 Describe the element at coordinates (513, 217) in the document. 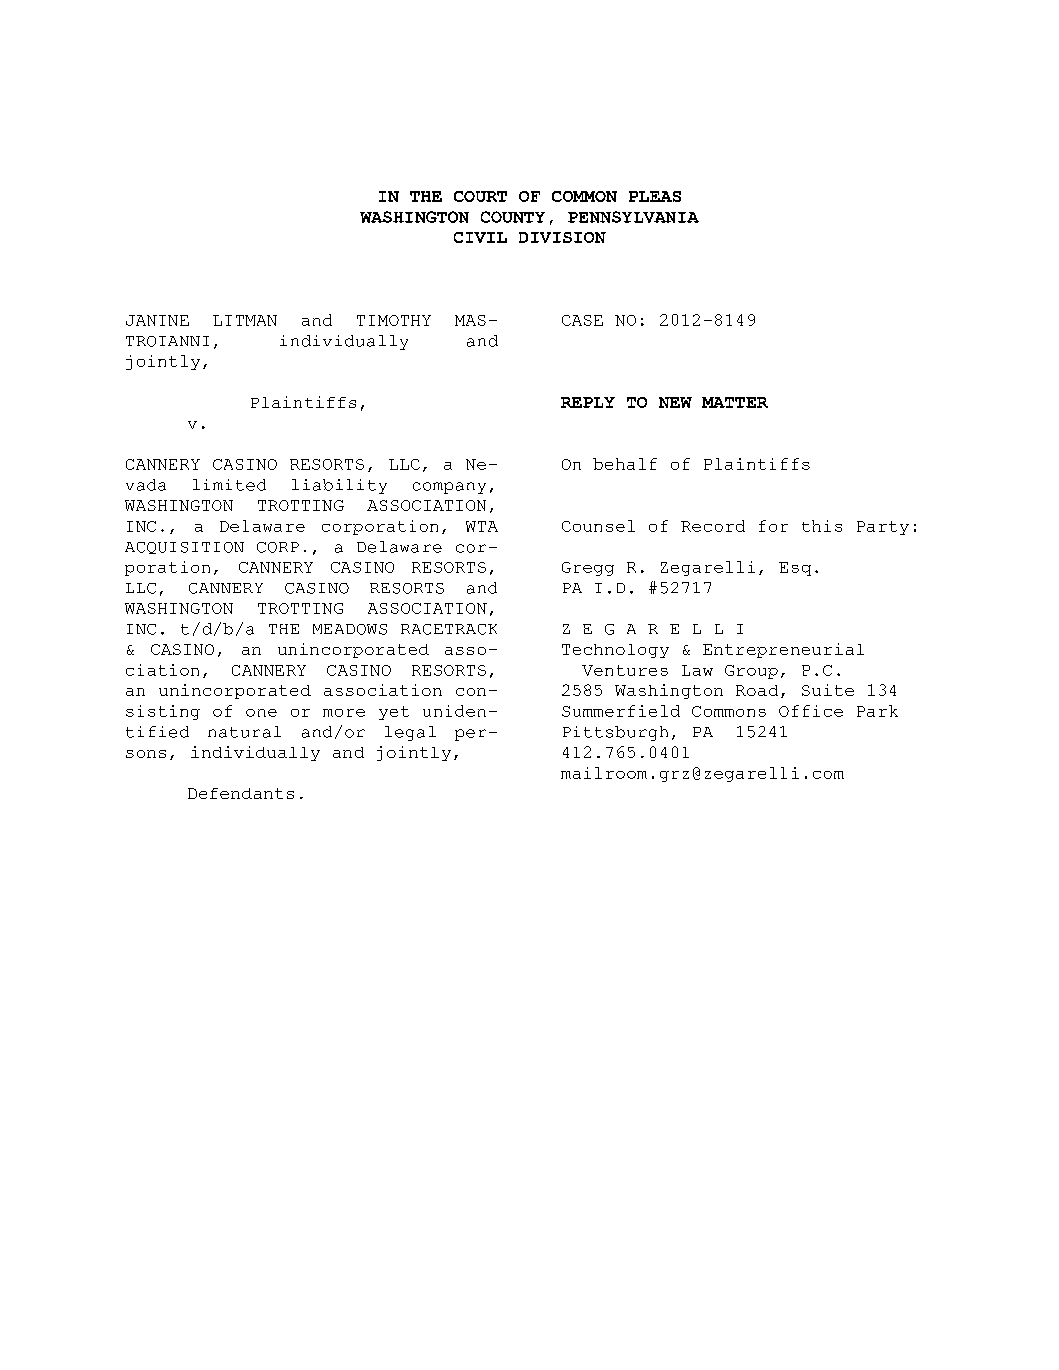

I see `COUNTY` at that location.
